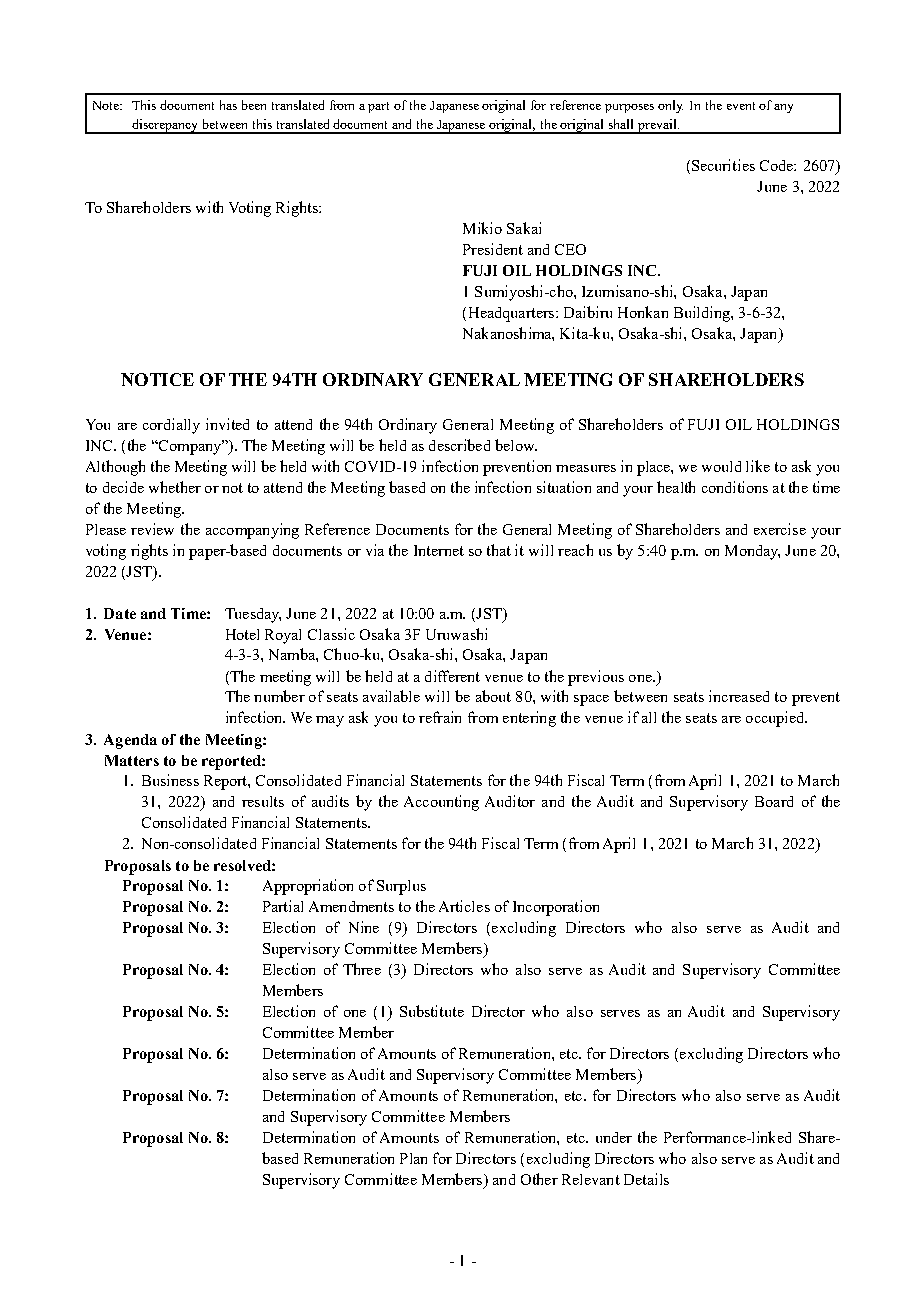  Describe the element at coordinates (723, 165) in the page. I see `Securities` at that location.
